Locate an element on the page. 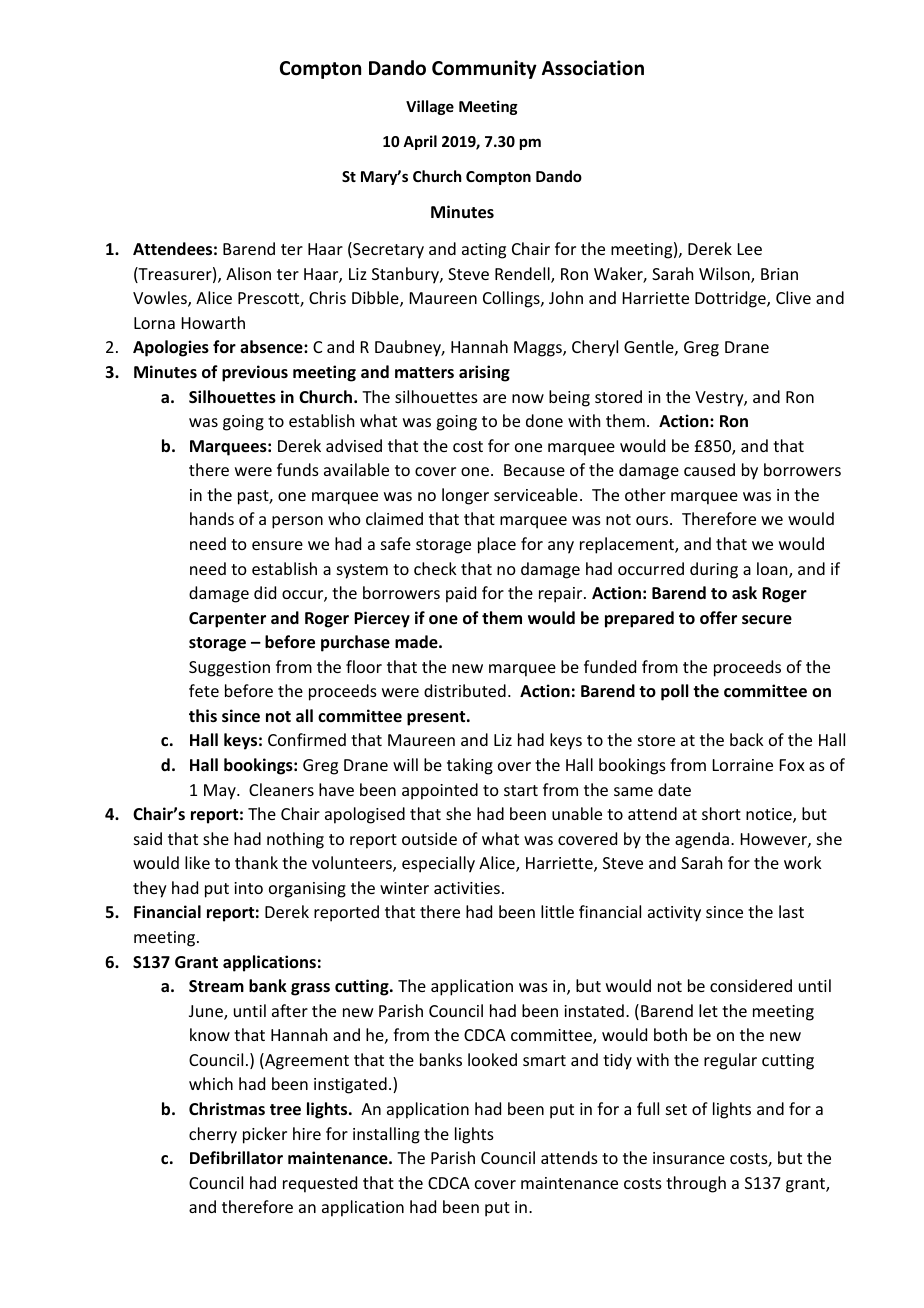  offer is located at coordinates (718, 618).
